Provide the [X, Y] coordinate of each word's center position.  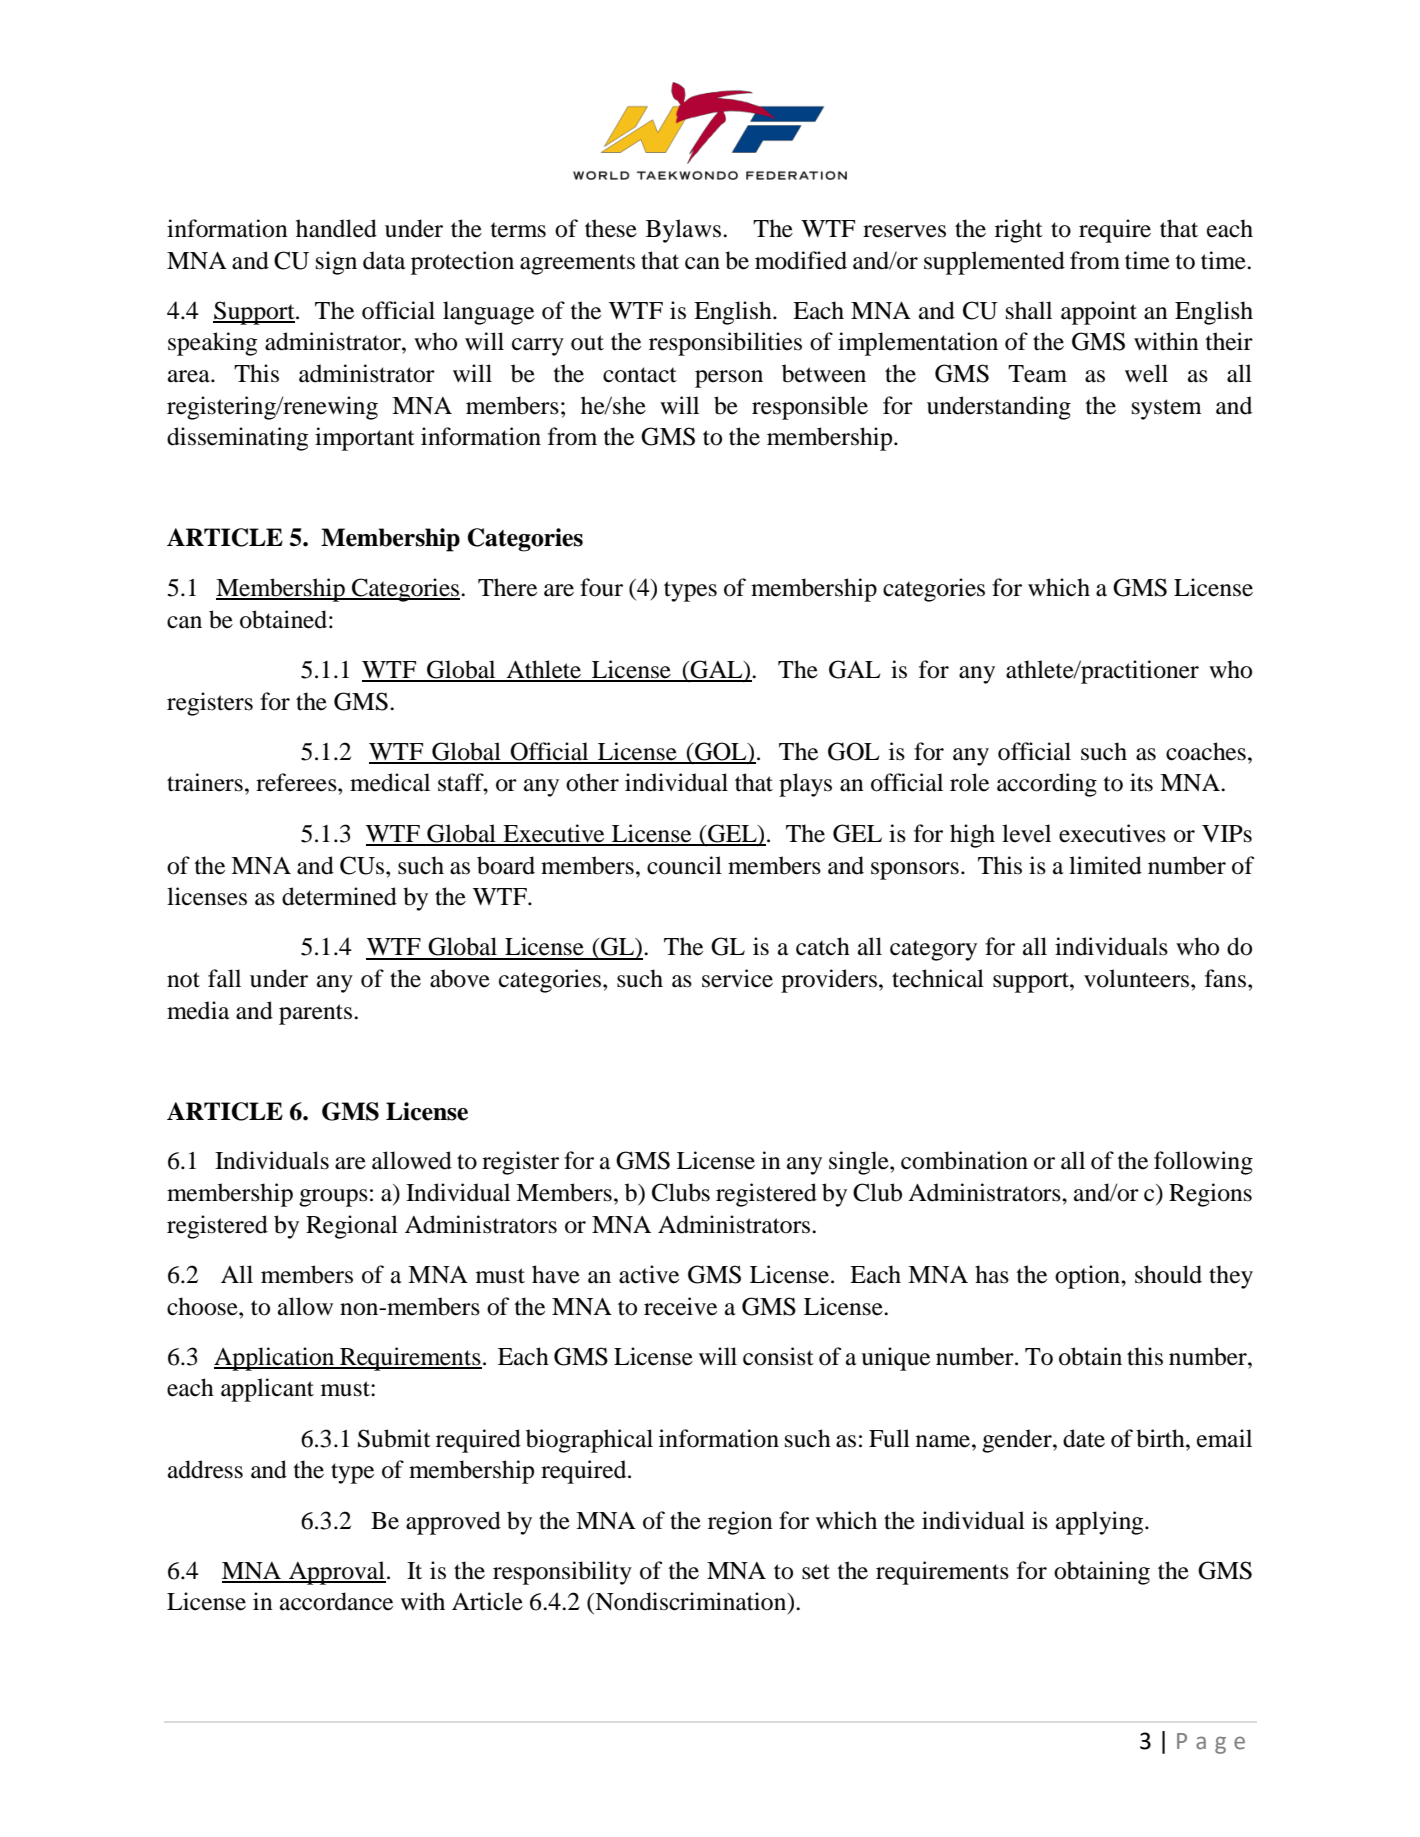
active [649, 1274]
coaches [1206, 751]
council [684, 865]
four [601, 587]
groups [333, 1198]
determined [339, 896]
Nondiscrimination [691, 1602]
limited [1105, 865]
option [1088, 1277]
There [507, 587]
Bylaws [685, 231]
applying [1101, 1523]
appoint [1099, 313]
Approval [336, 1573]
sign [336, 263]
